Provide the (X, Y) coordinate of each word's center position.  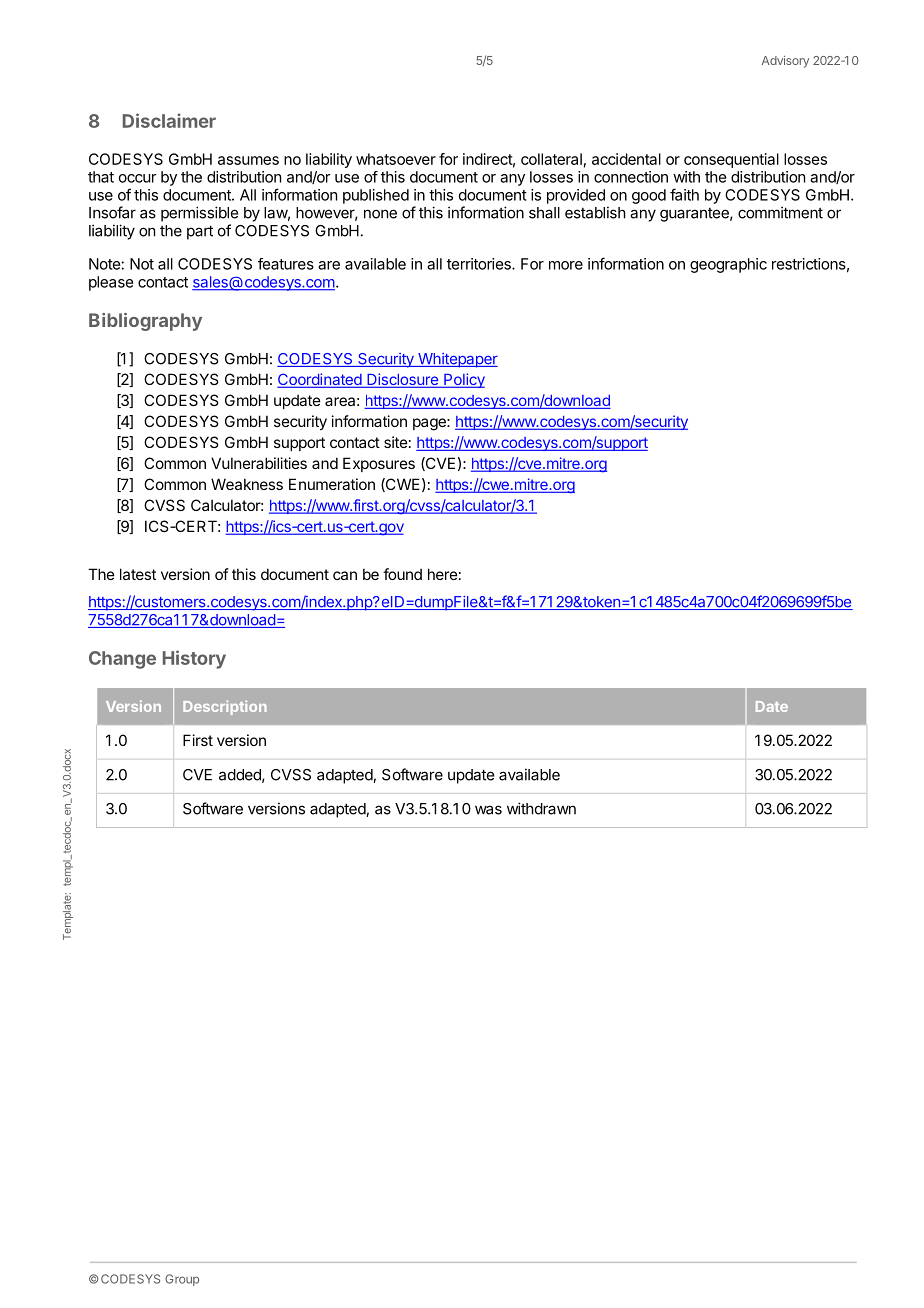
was (488, 810)
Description (225, 707)
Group (182, 1280)
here (443, 574)
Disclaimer (169, 120)
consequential (731, 160)
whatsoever (396, 159)
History (194, 659)
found (402, 574)
